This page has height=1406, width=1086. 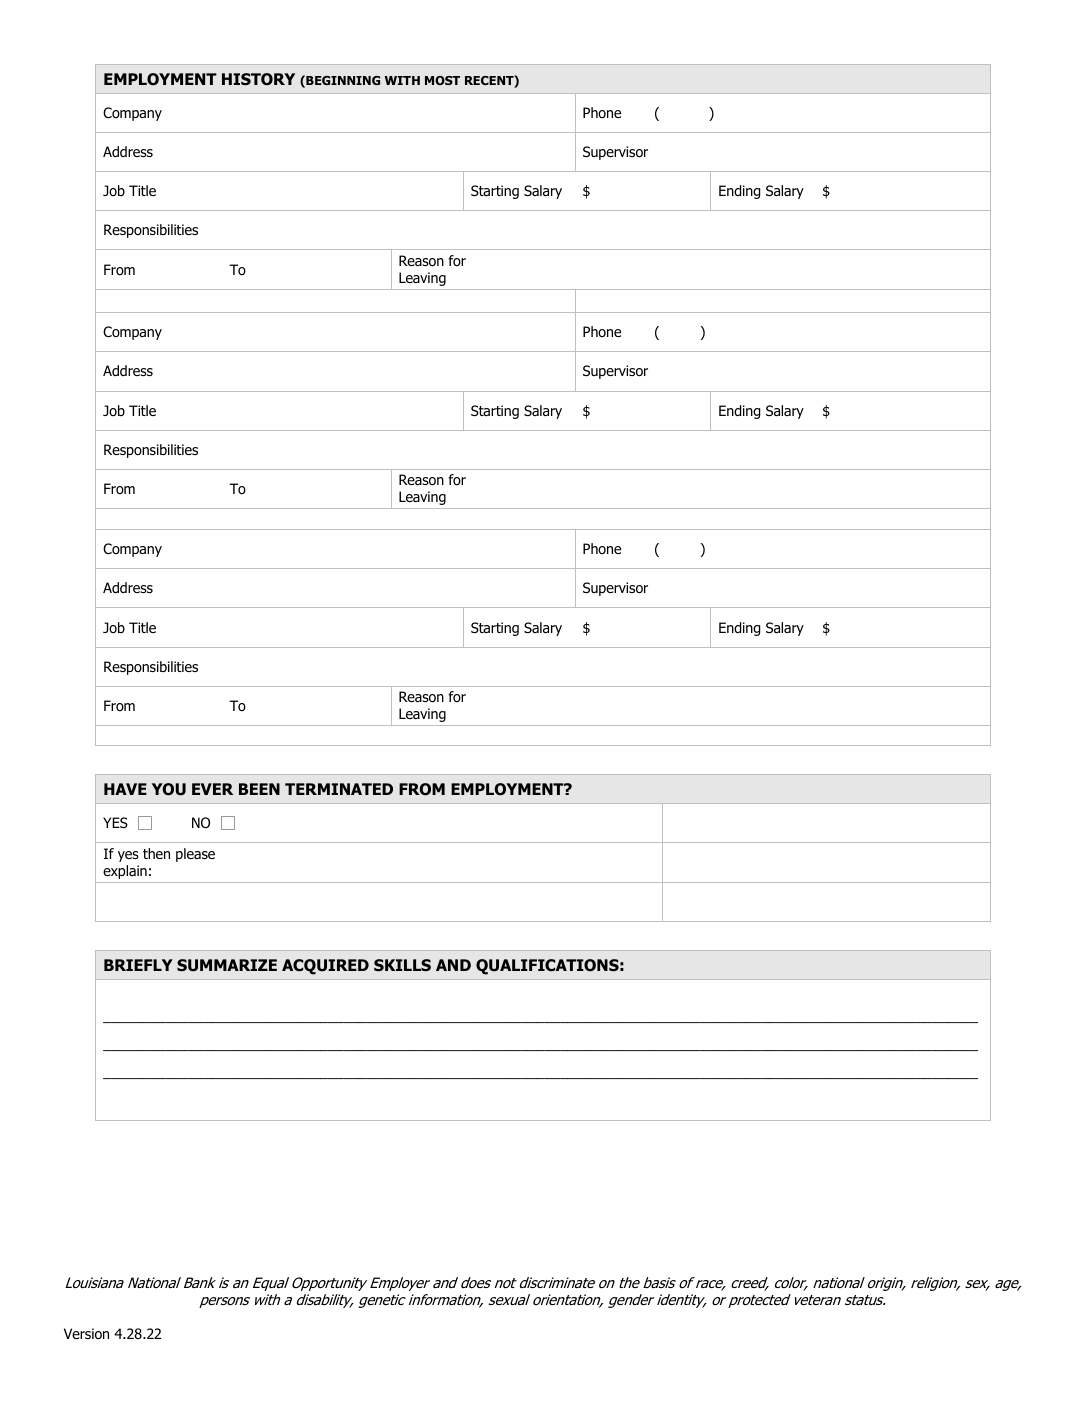 I want to click on HAVE, so click(x=125, y=789).
